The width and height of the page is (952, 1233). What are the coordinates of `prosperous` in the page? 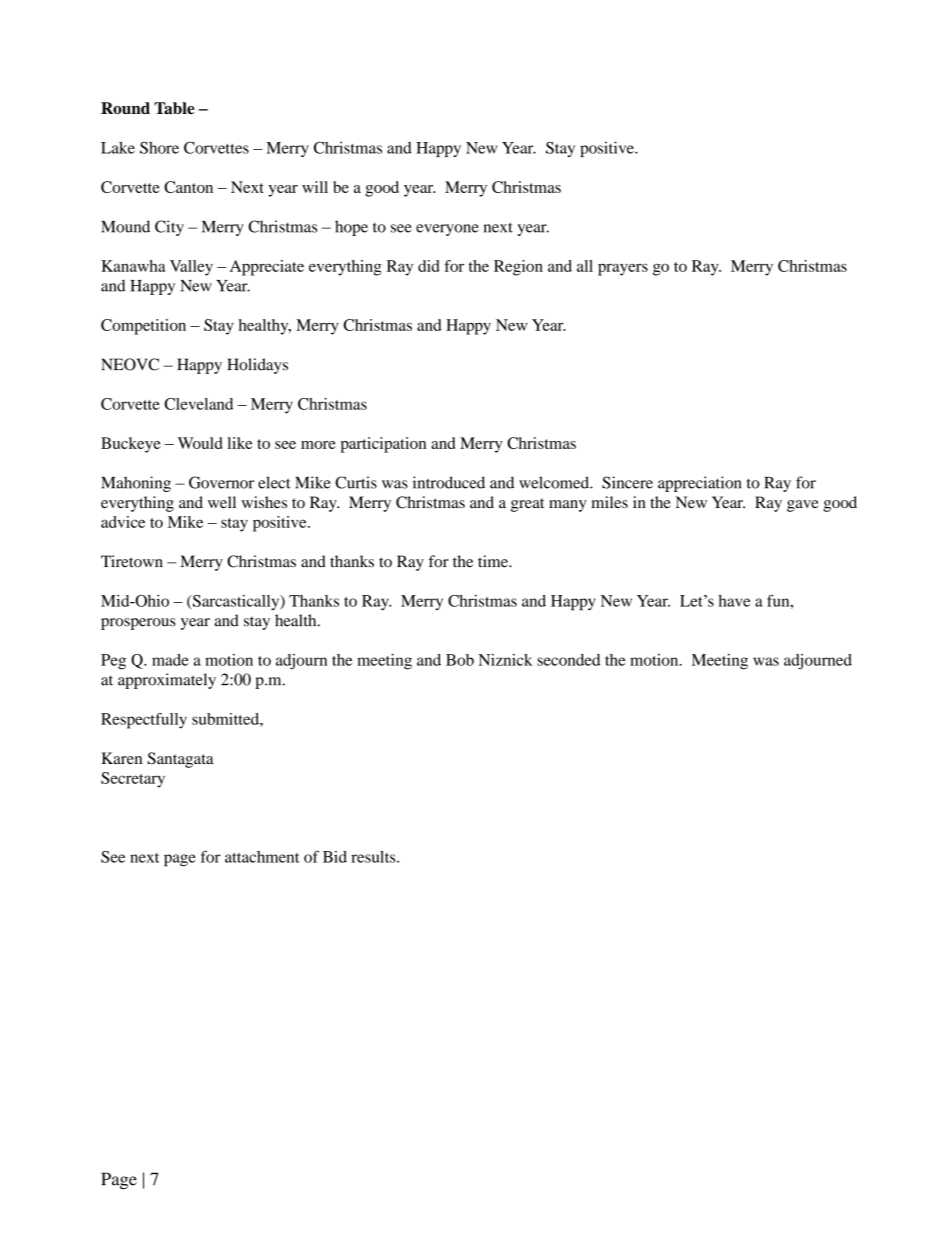 It's located at (138, 624).
